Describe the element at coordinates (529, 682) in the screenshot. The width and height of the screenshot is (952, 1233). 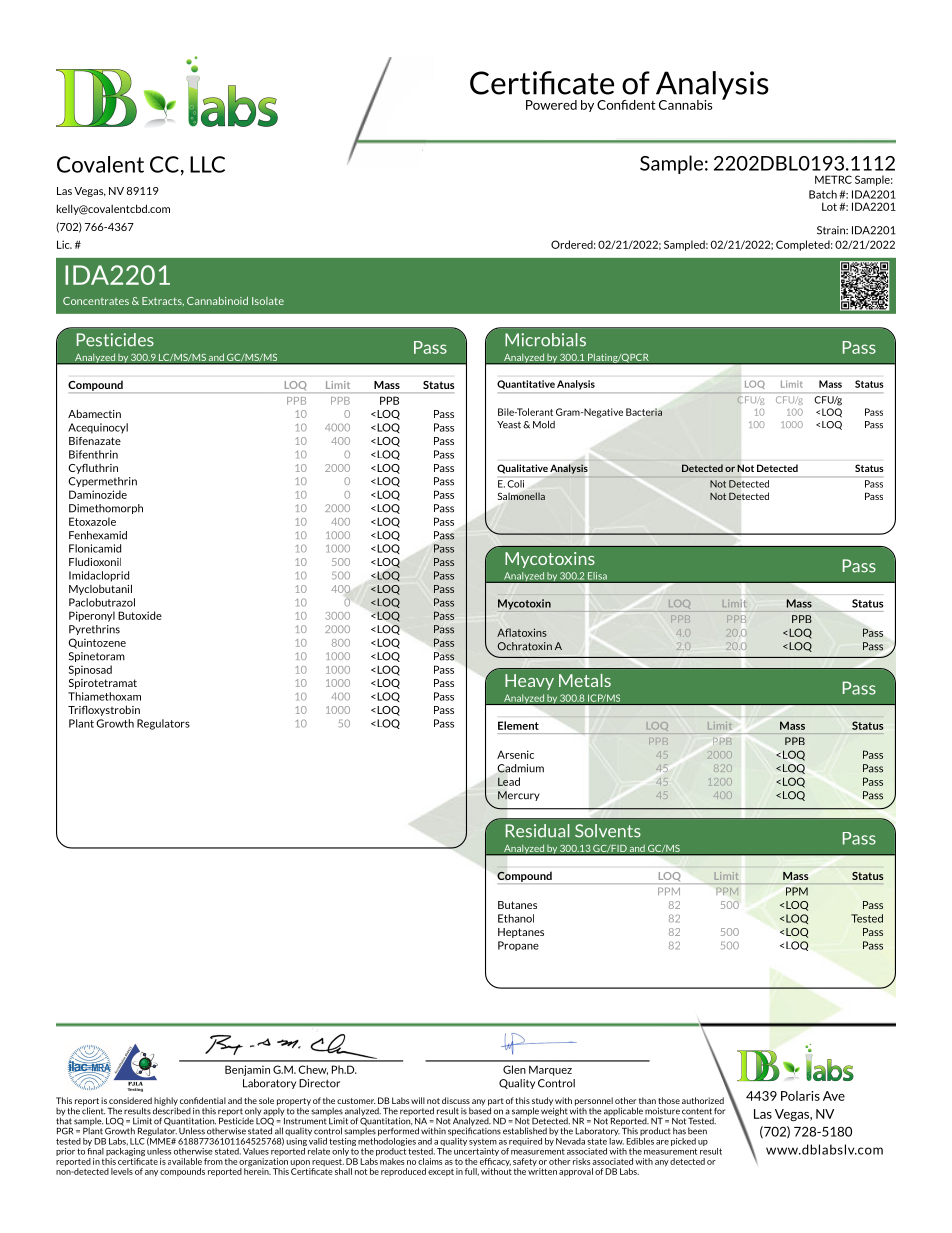
I see `Heavy` at that location.
